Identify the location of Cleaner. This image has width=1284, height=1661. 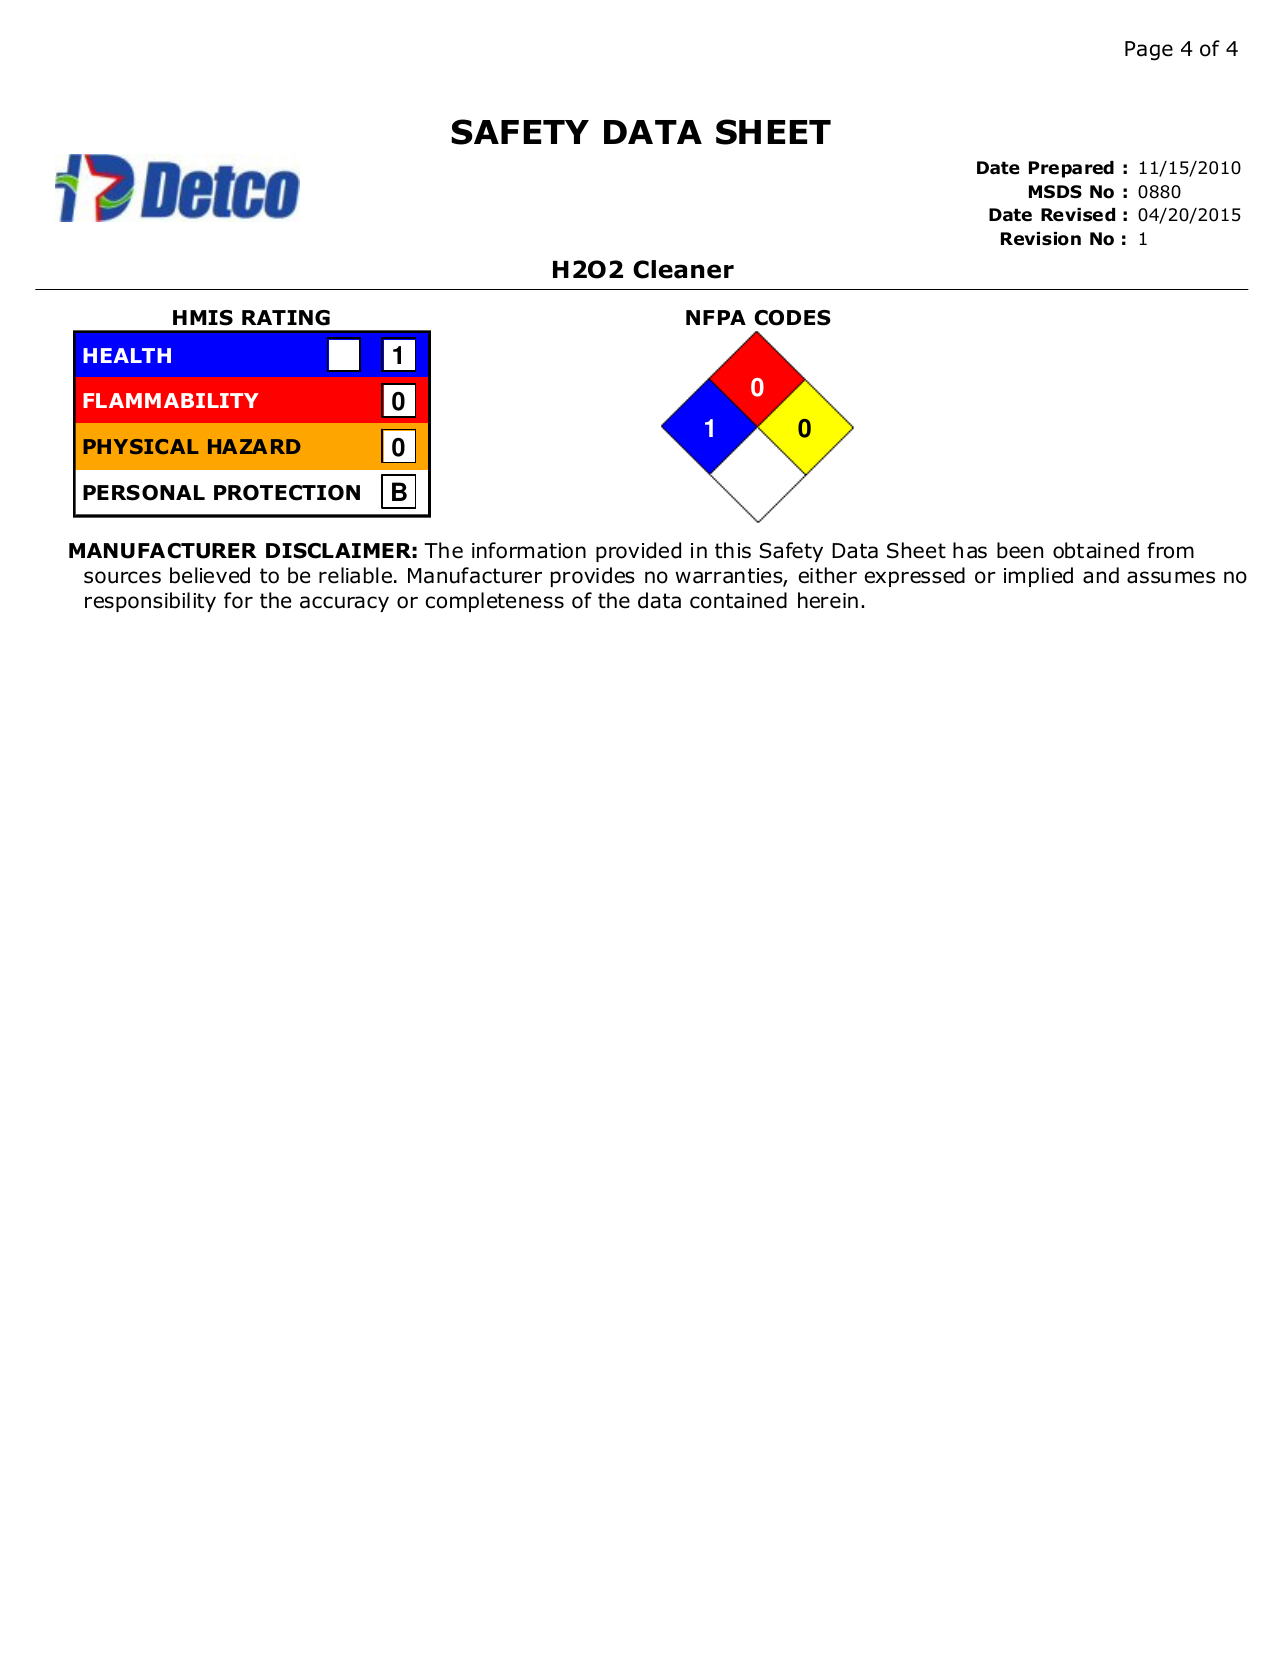
(683, 269).
